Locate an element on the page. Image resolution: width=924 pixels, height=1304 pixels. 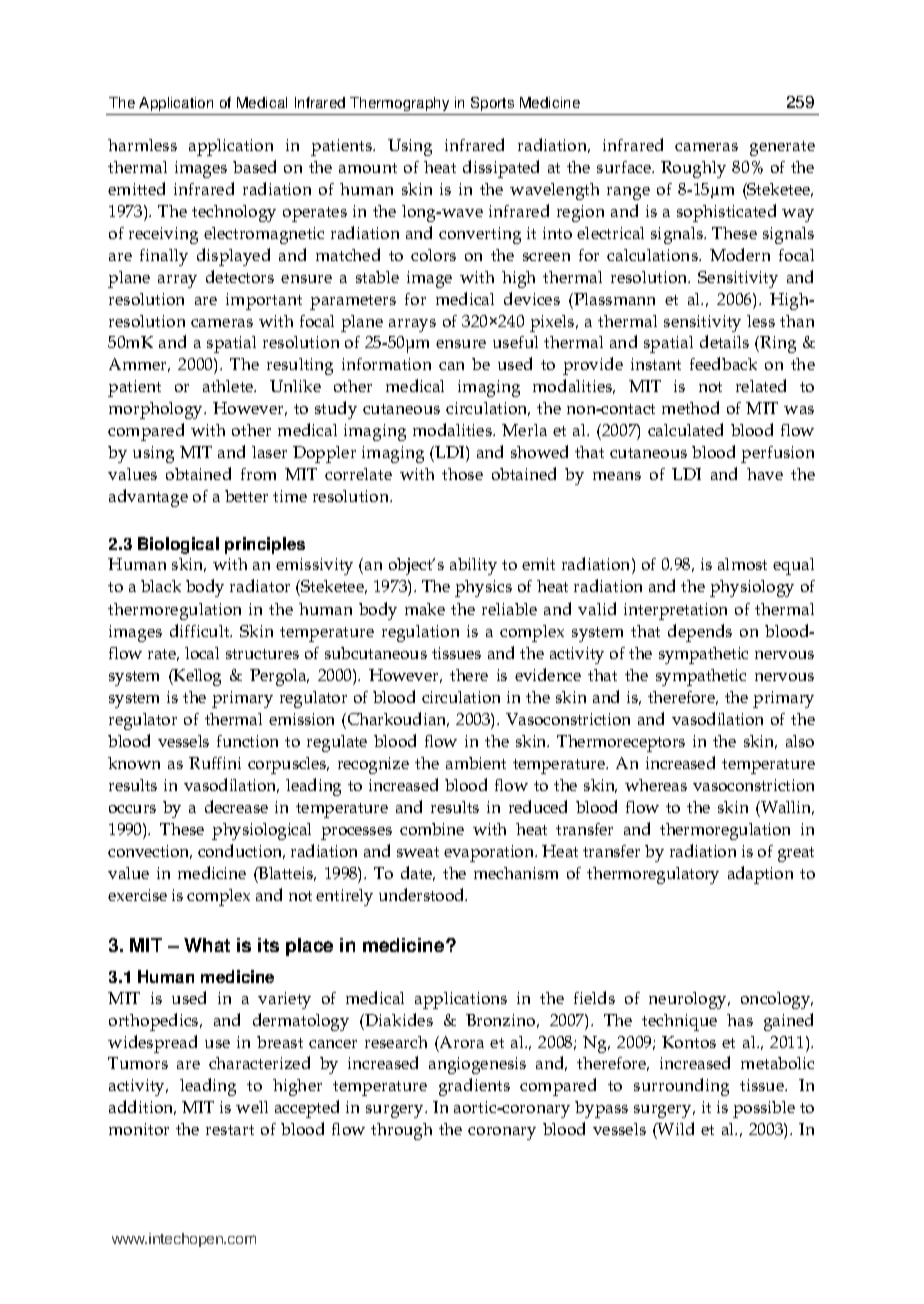
conduction is located at coordinates (241, 851).
